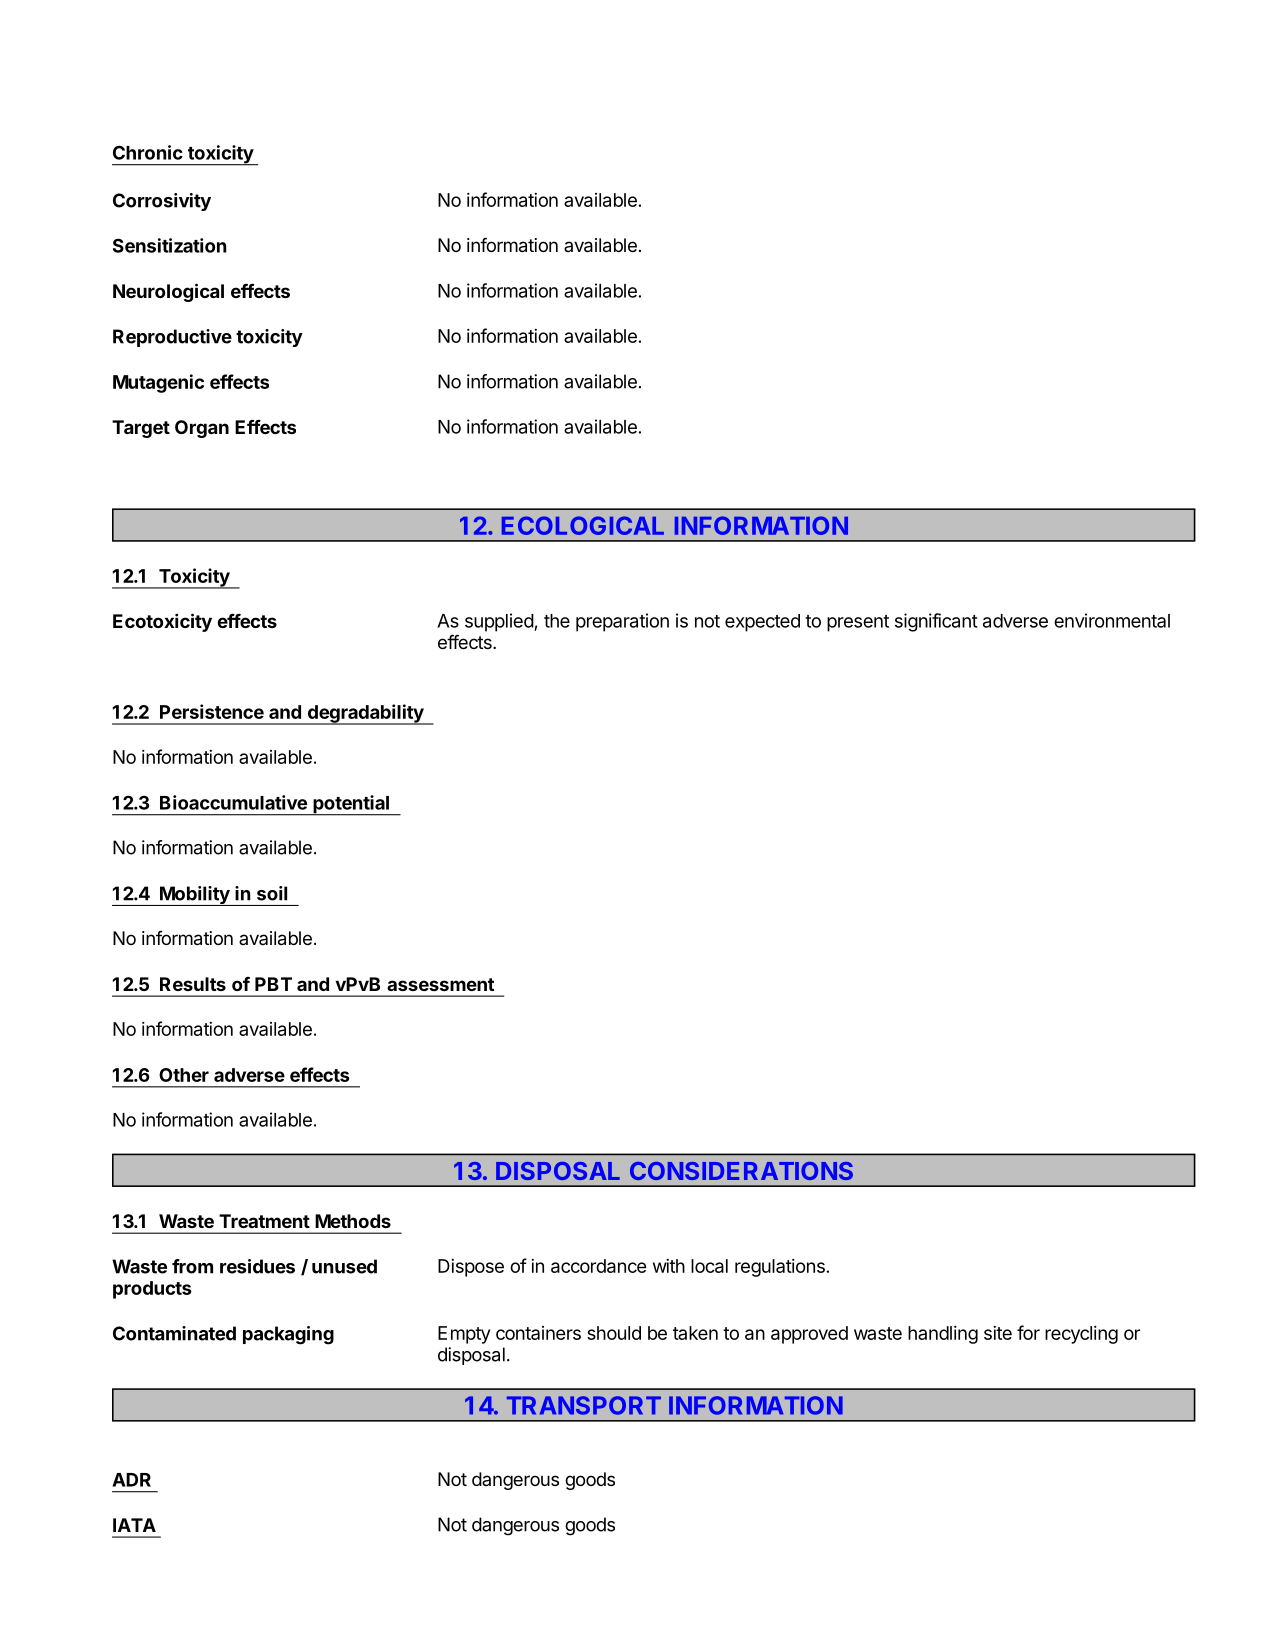  Describe the element at coordinates (170, 245) in the page. I see `Sensitization` at that location.
